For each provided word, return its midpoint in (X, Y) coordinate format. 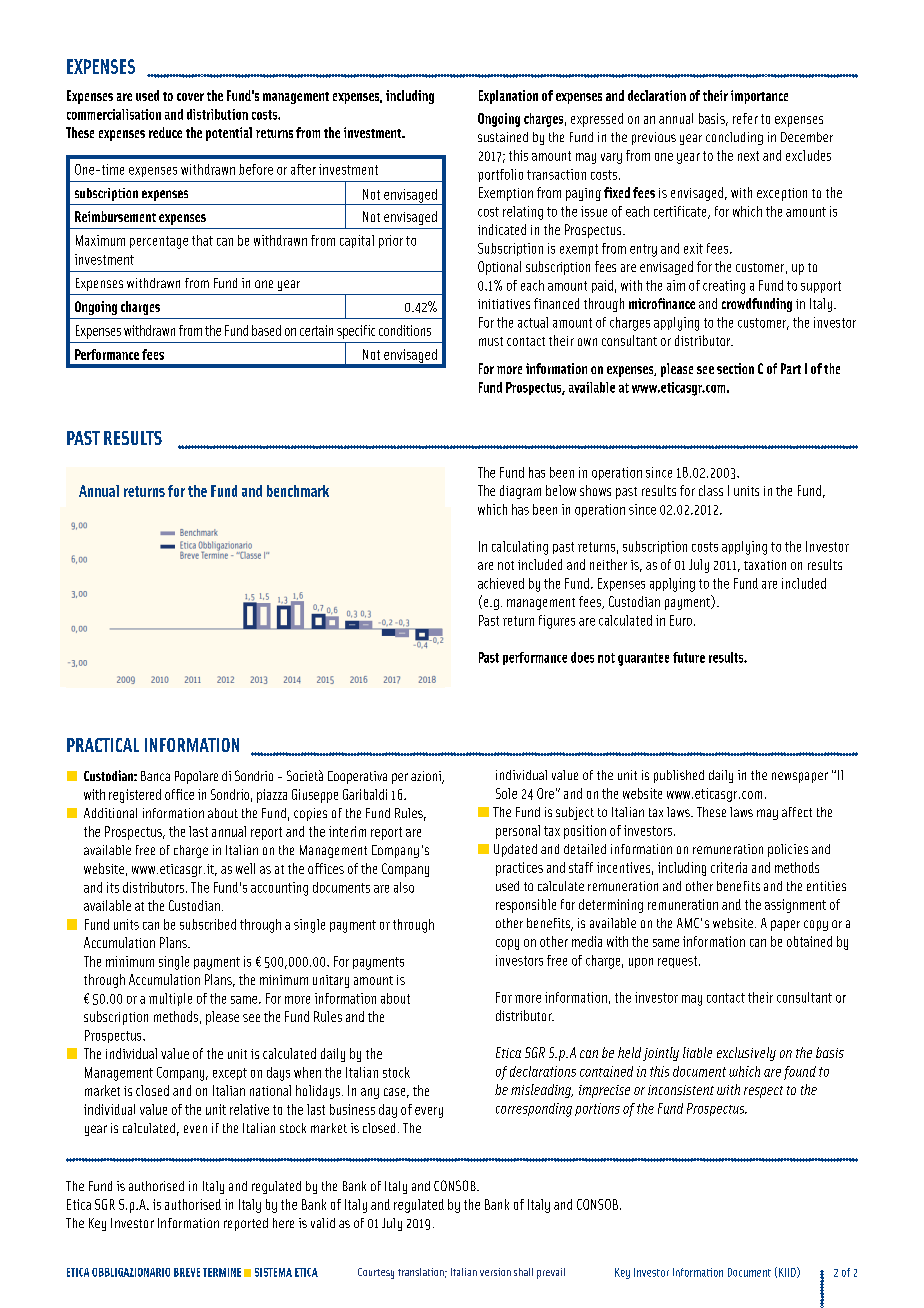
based (266, 330)
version (495, 1272)
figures (557, 622)
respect (763, 1092)
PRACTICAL (103, 745)
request (679, 962)
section (735, 368)
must (491, 341)
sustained (503, 137)
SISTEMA (273, 1272)
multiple (170, 999)
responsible (526, 906)
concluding (734, 138)
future (689, 657)
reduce (165, 132)
